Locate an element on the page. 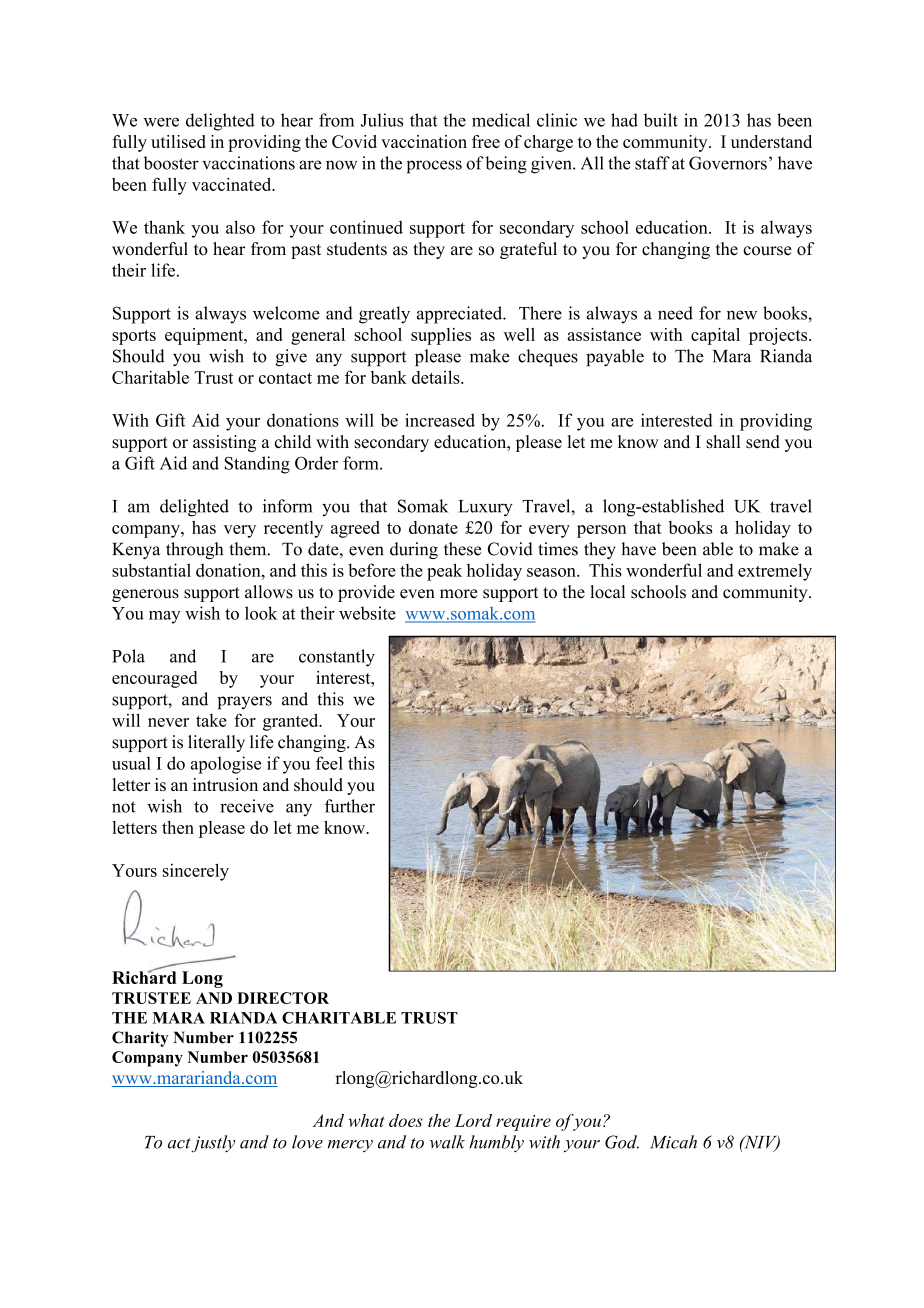 The image size is (924, 1308). justly is located at coordinates (213, 1143).
